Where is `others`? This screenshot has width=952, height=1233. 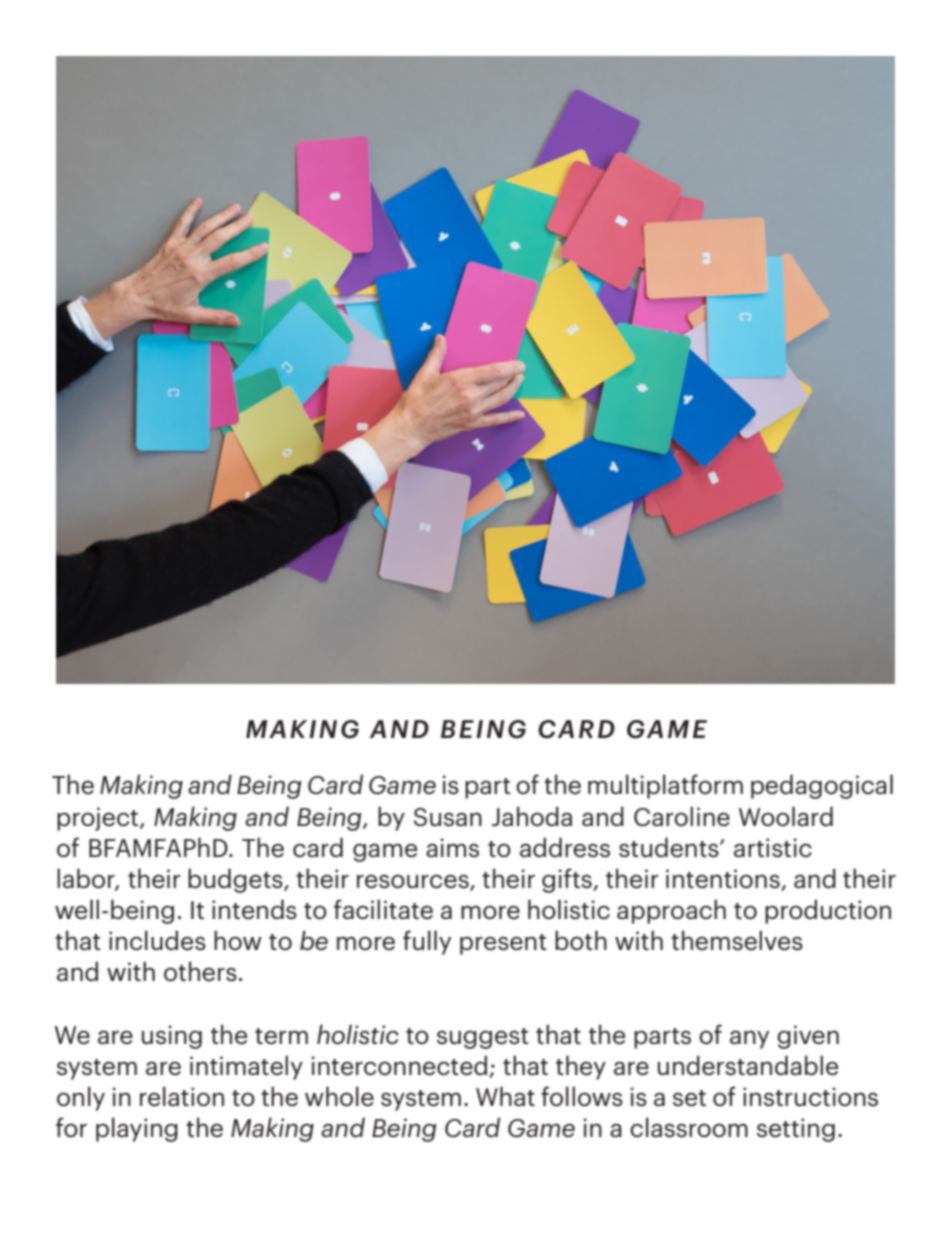 others is located at coordinates (200, 971).
